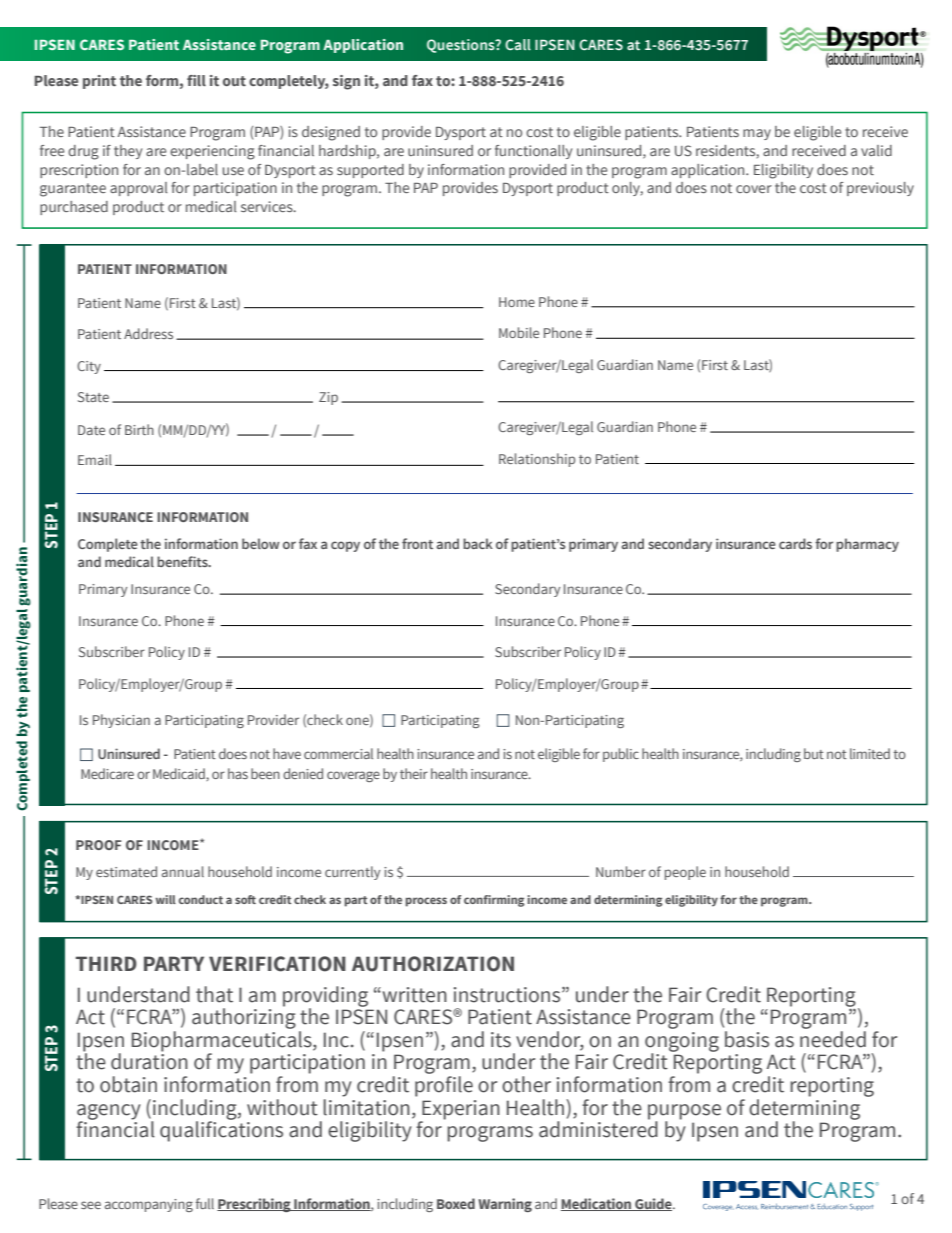 The height and width of the screenshot is (1233, 952). What do you see at coordinates (519, 332) in the screenshot?
I see `Mobile` at bounding box center [519, 332].
